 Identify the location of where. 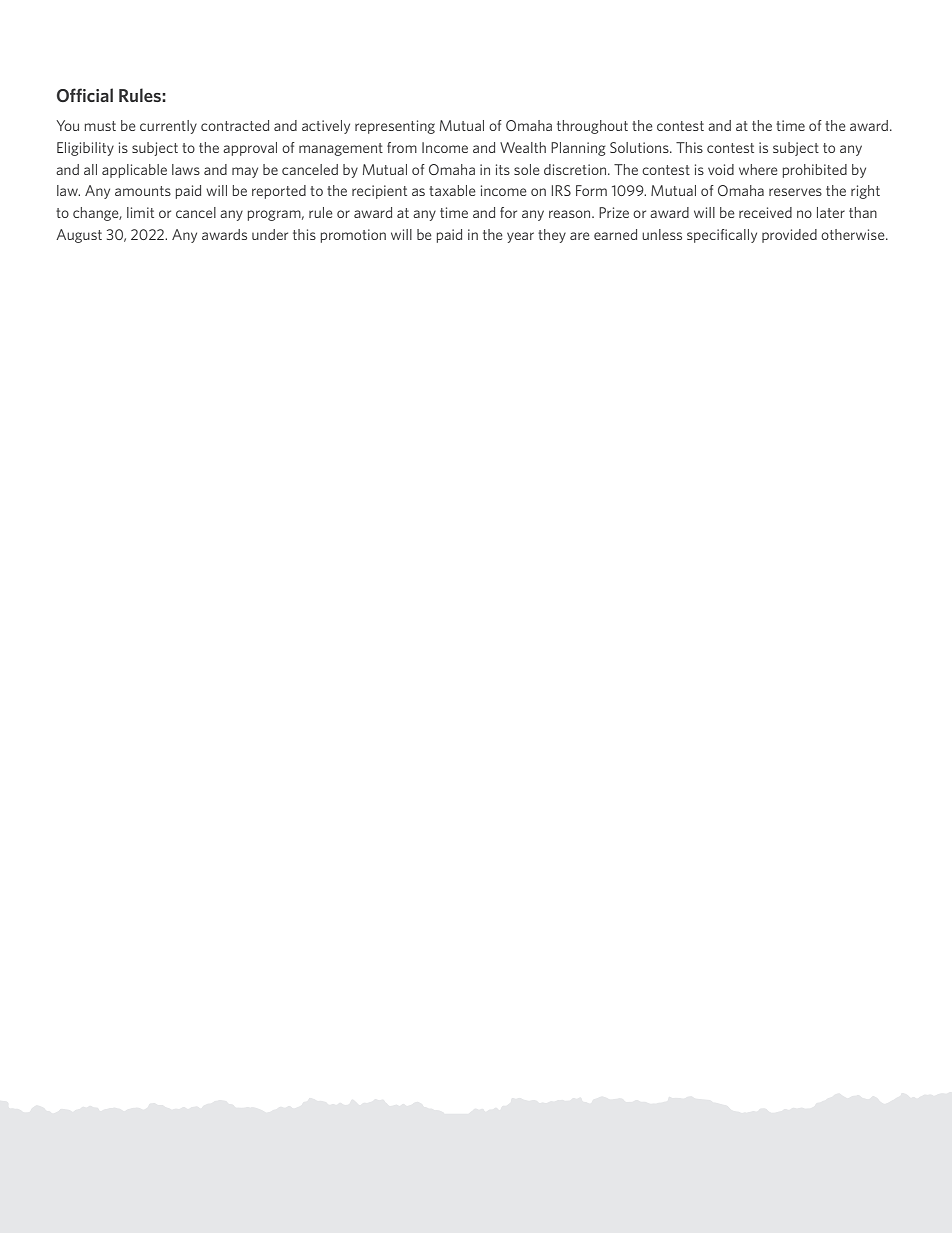
(758, 169).
